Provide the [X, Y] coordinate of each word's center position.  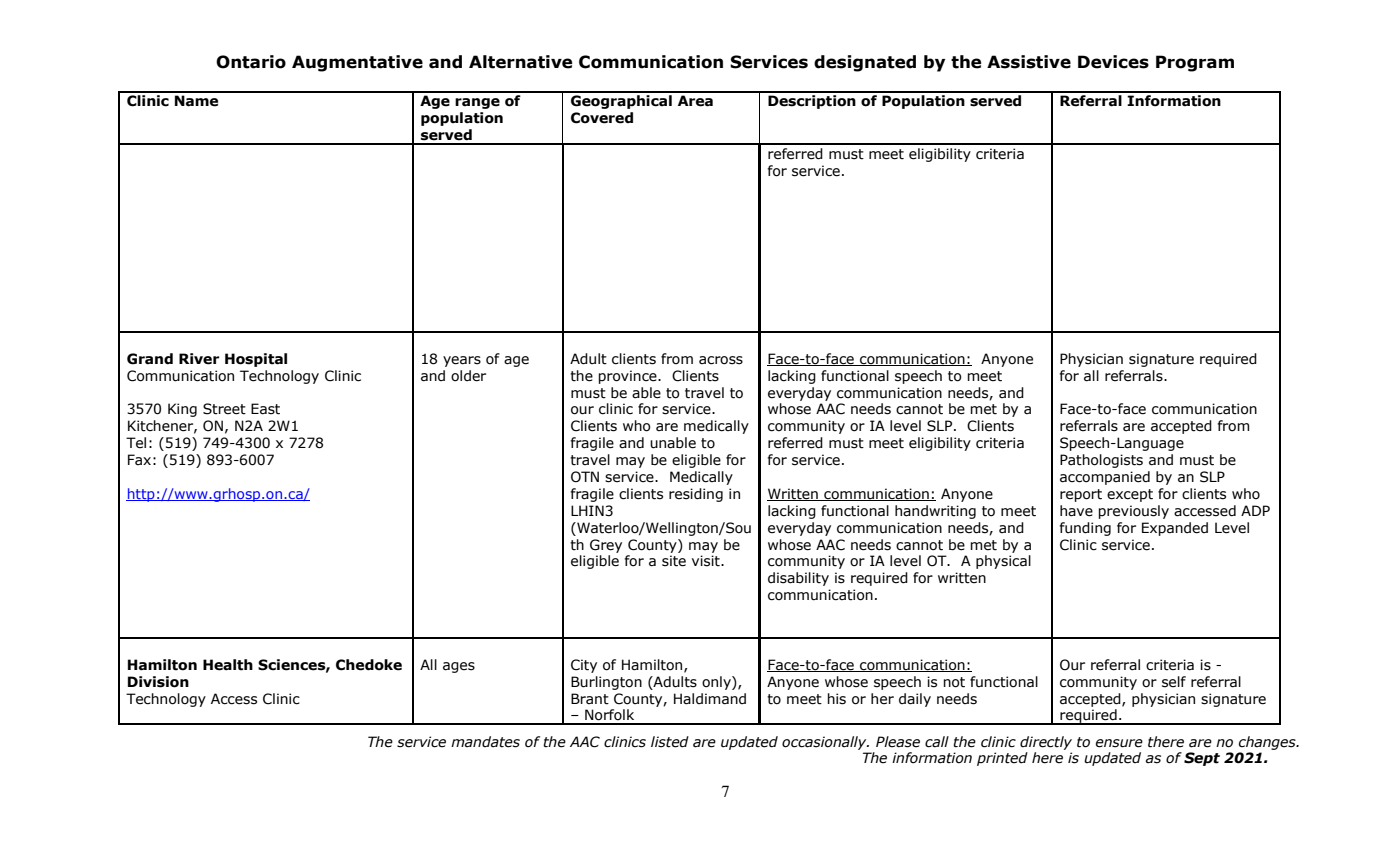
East [265, 409]
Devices [1113, 62]
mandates [485, 742]
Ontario [251, 62]
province [628, 377]
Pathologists [1101, 461]
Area [695, 101]
